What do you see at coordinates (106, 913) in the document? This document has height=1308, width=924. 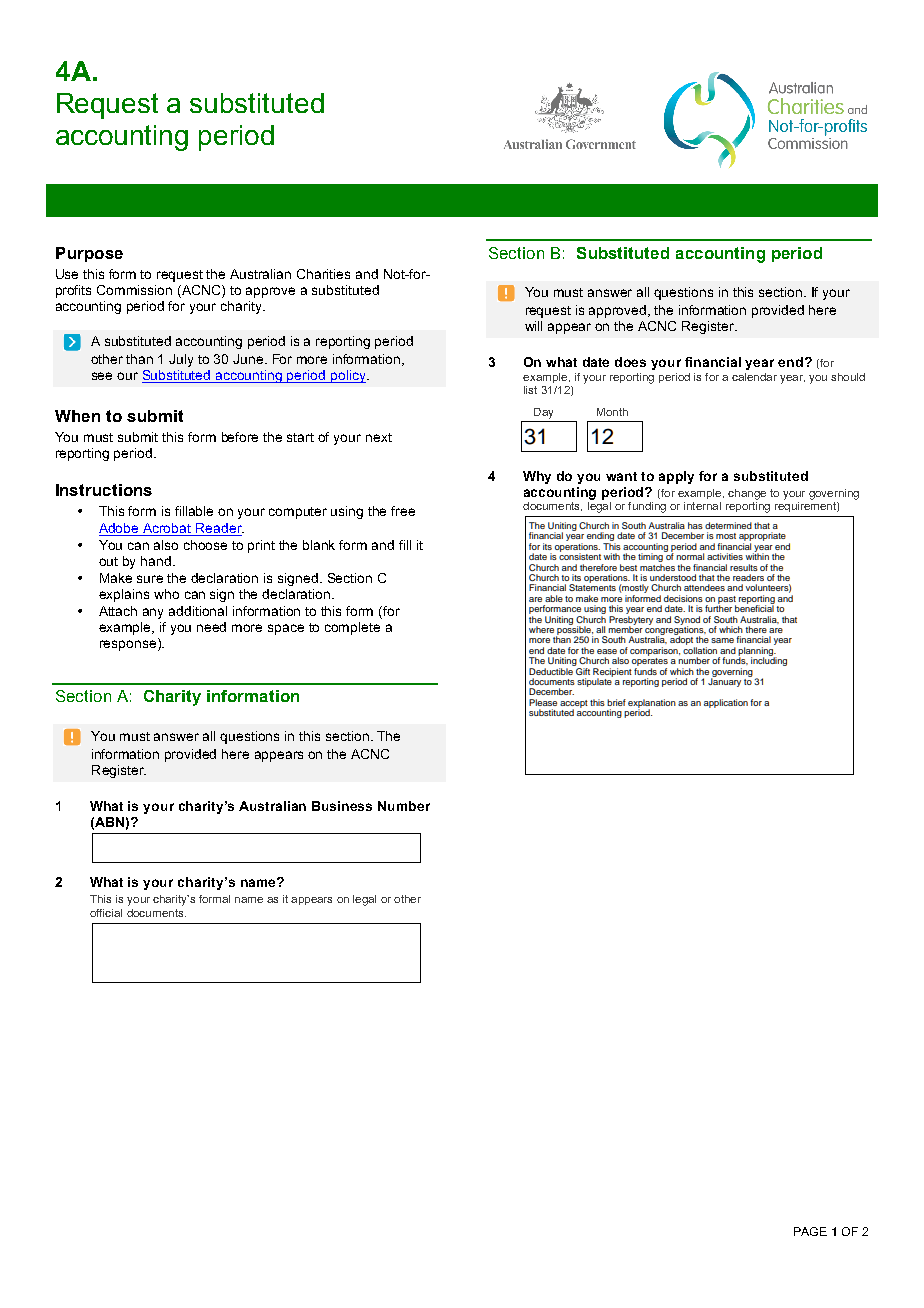 I see `official` at bounding box center [106, 913].
